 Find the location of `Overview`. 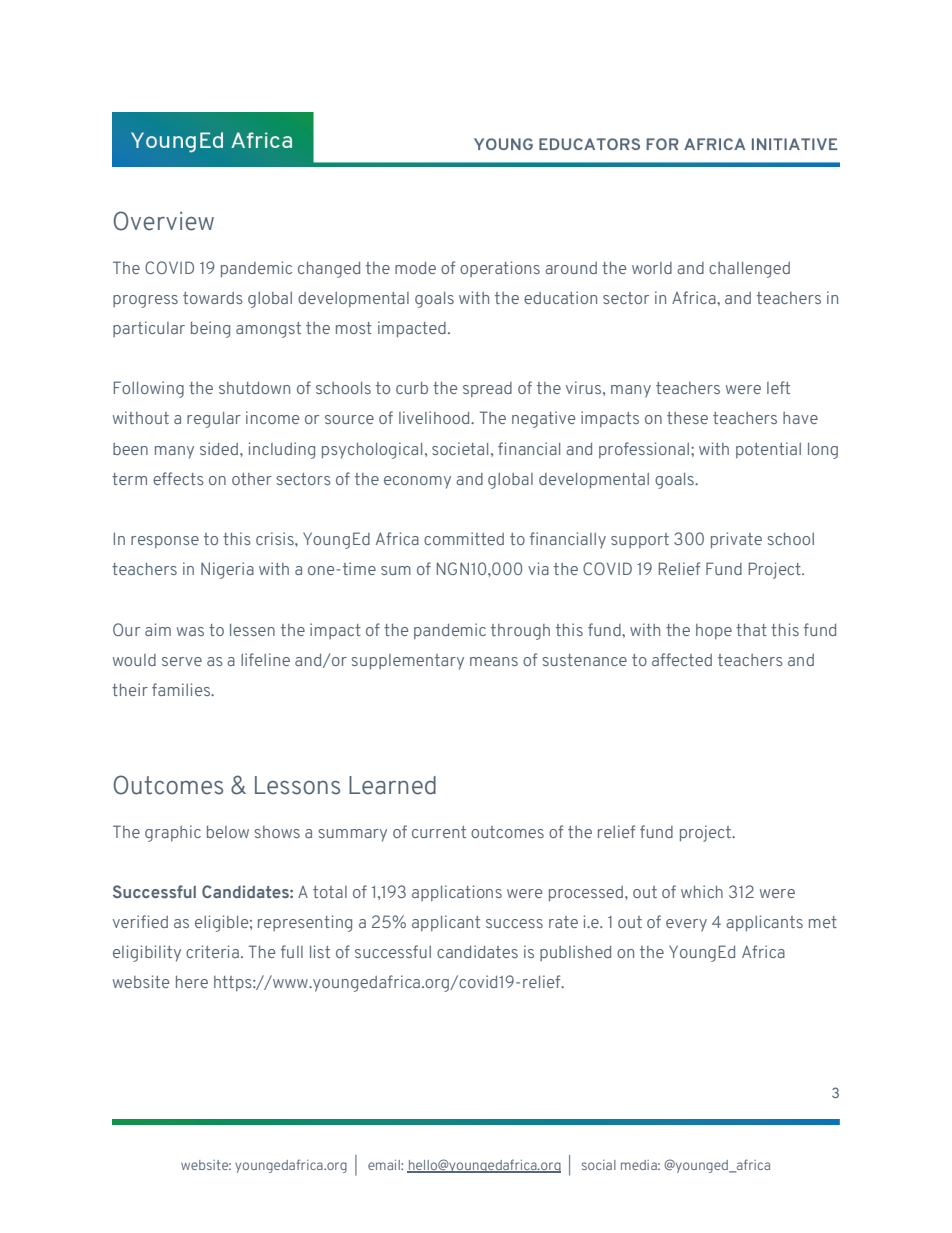

Overview is located at coordinates (164, 221).
